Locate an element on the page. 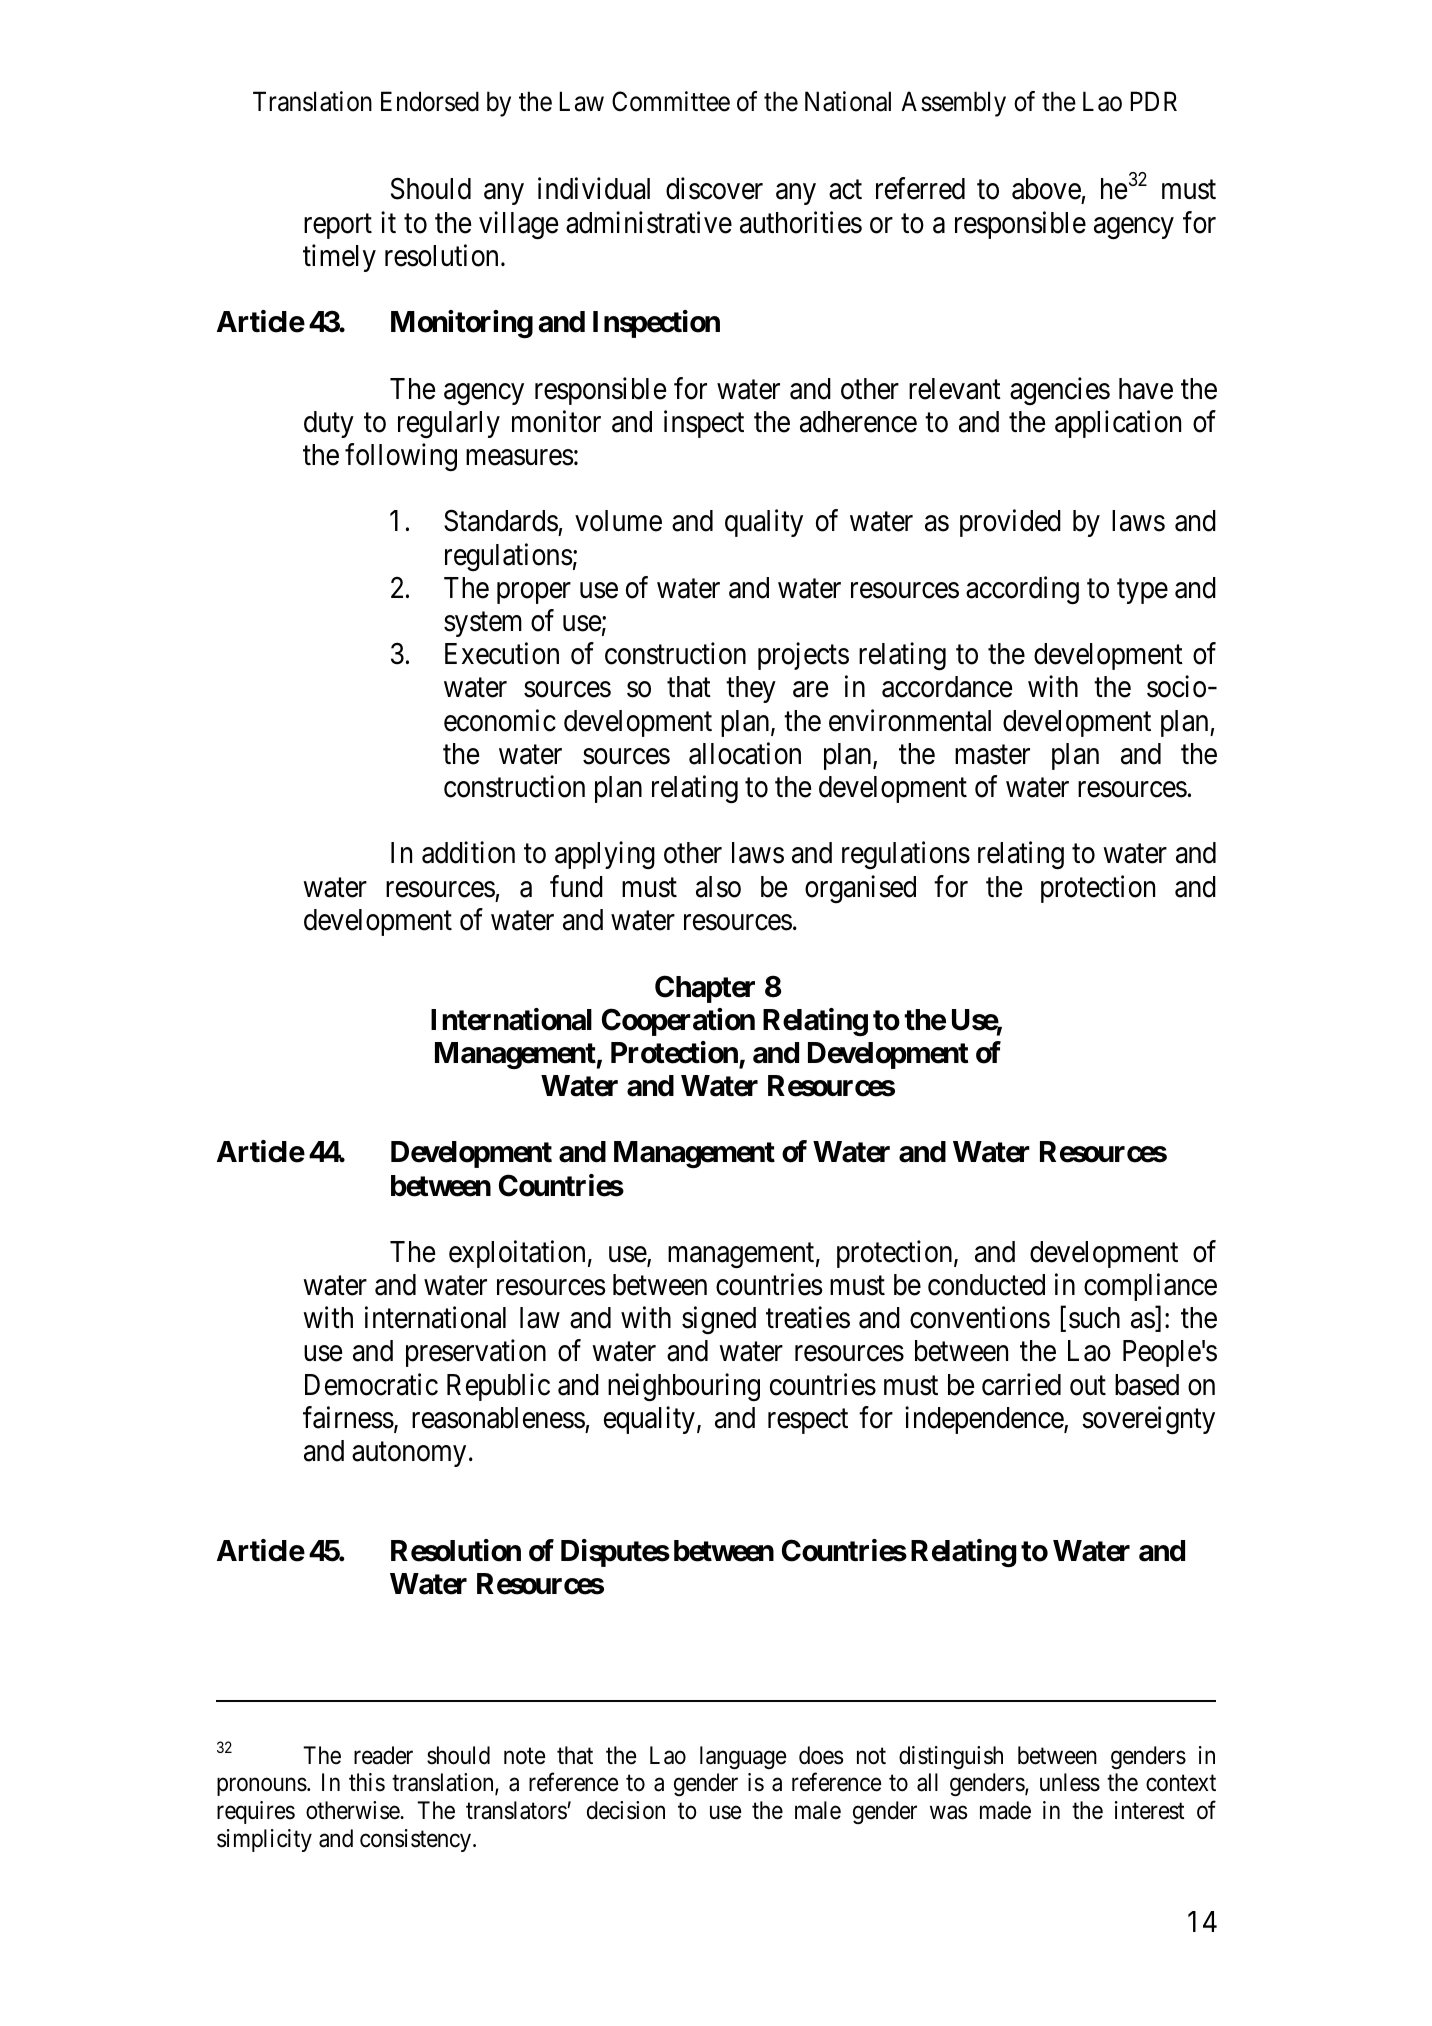 Image resolution: width=1432 pixels, height=2026 pixels. Endorsed is located at coordinates (430, 101).
